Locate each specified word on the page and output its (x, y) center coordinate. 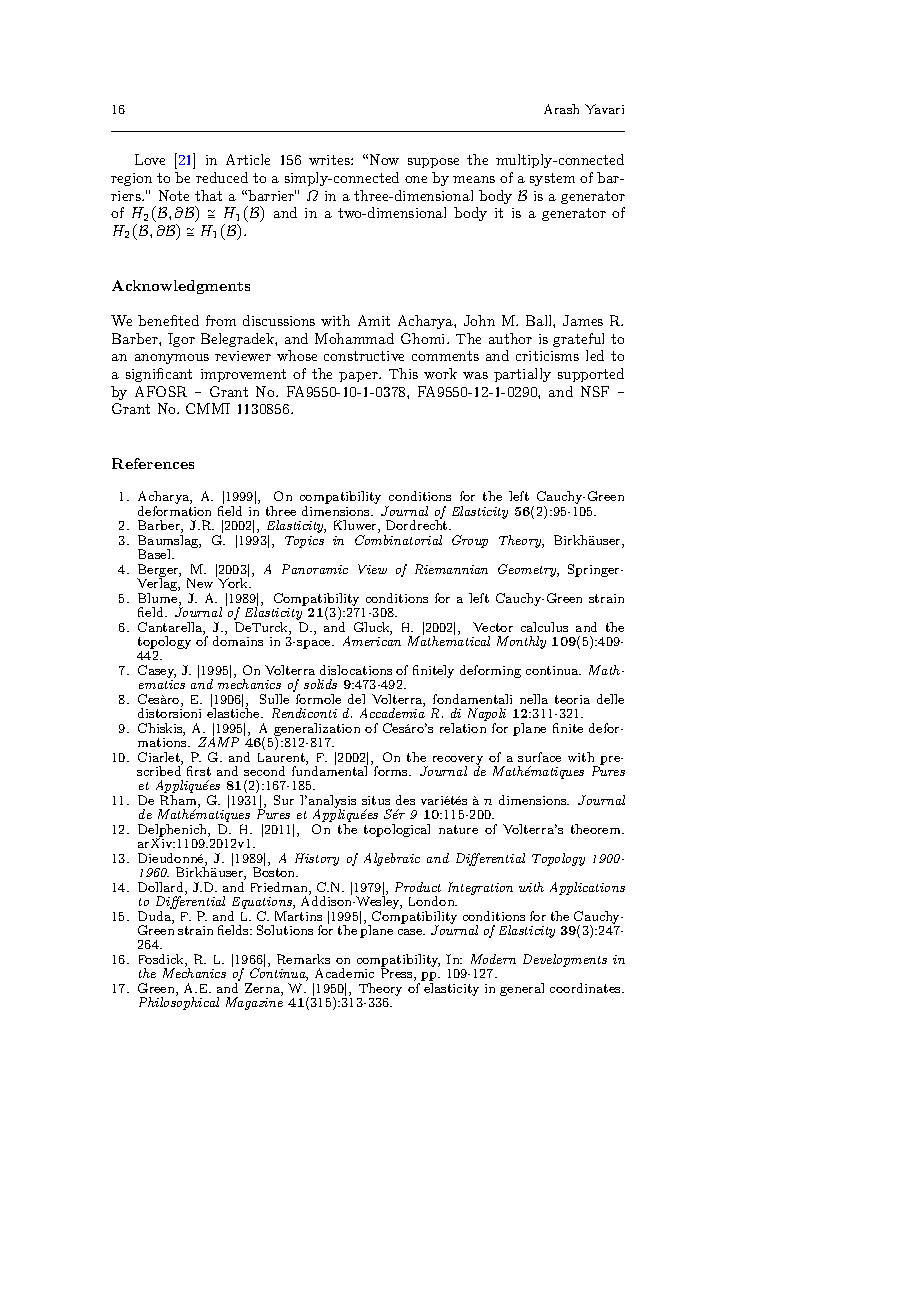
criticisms (547, 356)
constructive (364, 356)
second (264, 771)
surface (539, 757)
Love (150, 159)
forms (392, 771)
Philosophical (179, 1002)
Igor (181, 340)
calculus (544, 627)
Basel (155, 554)
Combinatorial (398, 540)
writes (330, 160)
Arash (561, 109)
